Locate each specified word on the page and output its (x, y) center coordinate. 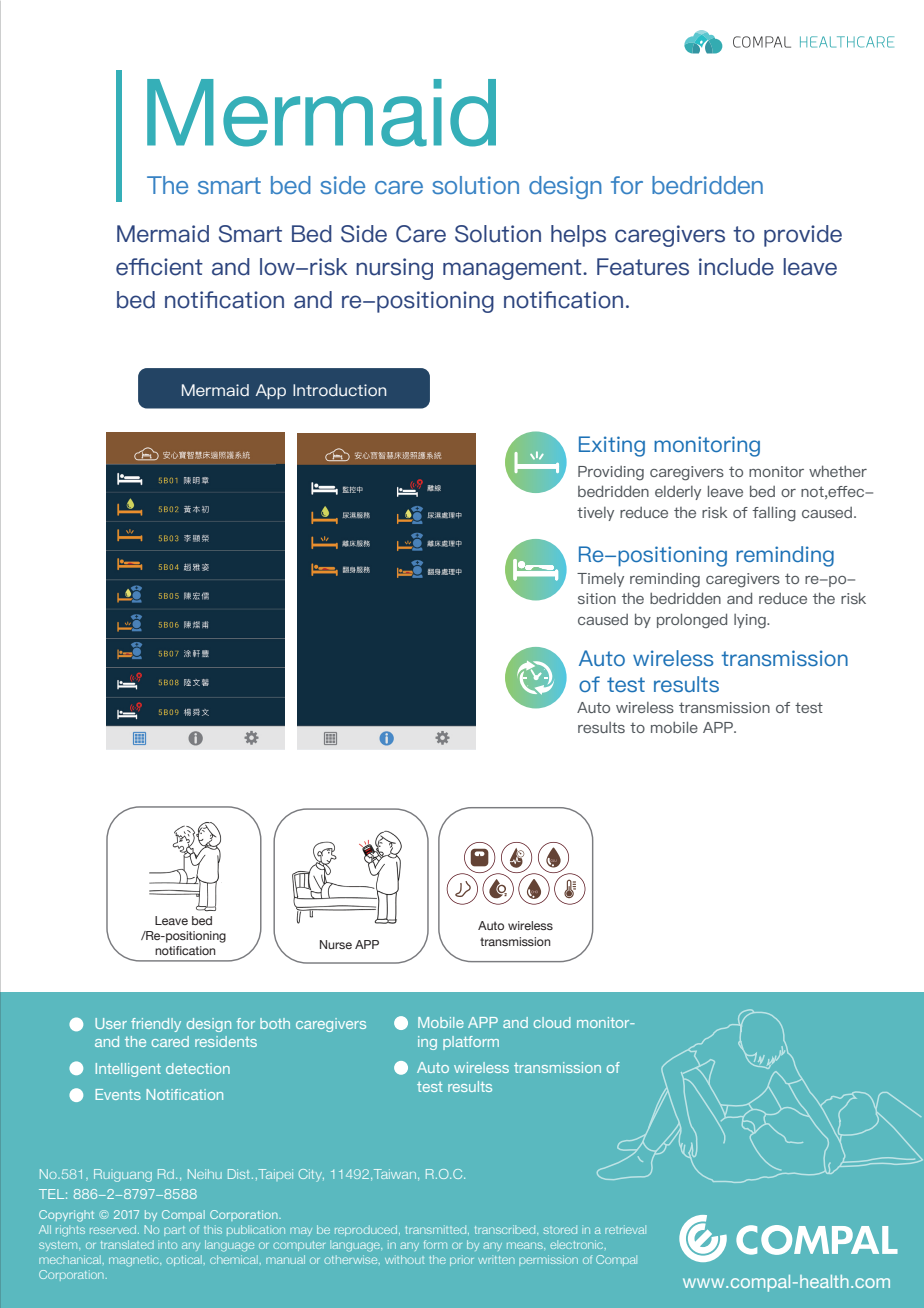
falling (774, 514)
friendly (156, 1025)
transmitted (437, 1229)
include (736, 267)
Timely (600, 580)
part (174, 1231)
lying (751, 621)
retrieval (625, 1229)
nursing (394, 269)
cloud (552, 1022)
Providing (611, 473)
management (513, 269)
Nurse (336, 944)
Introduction (339, 390)
